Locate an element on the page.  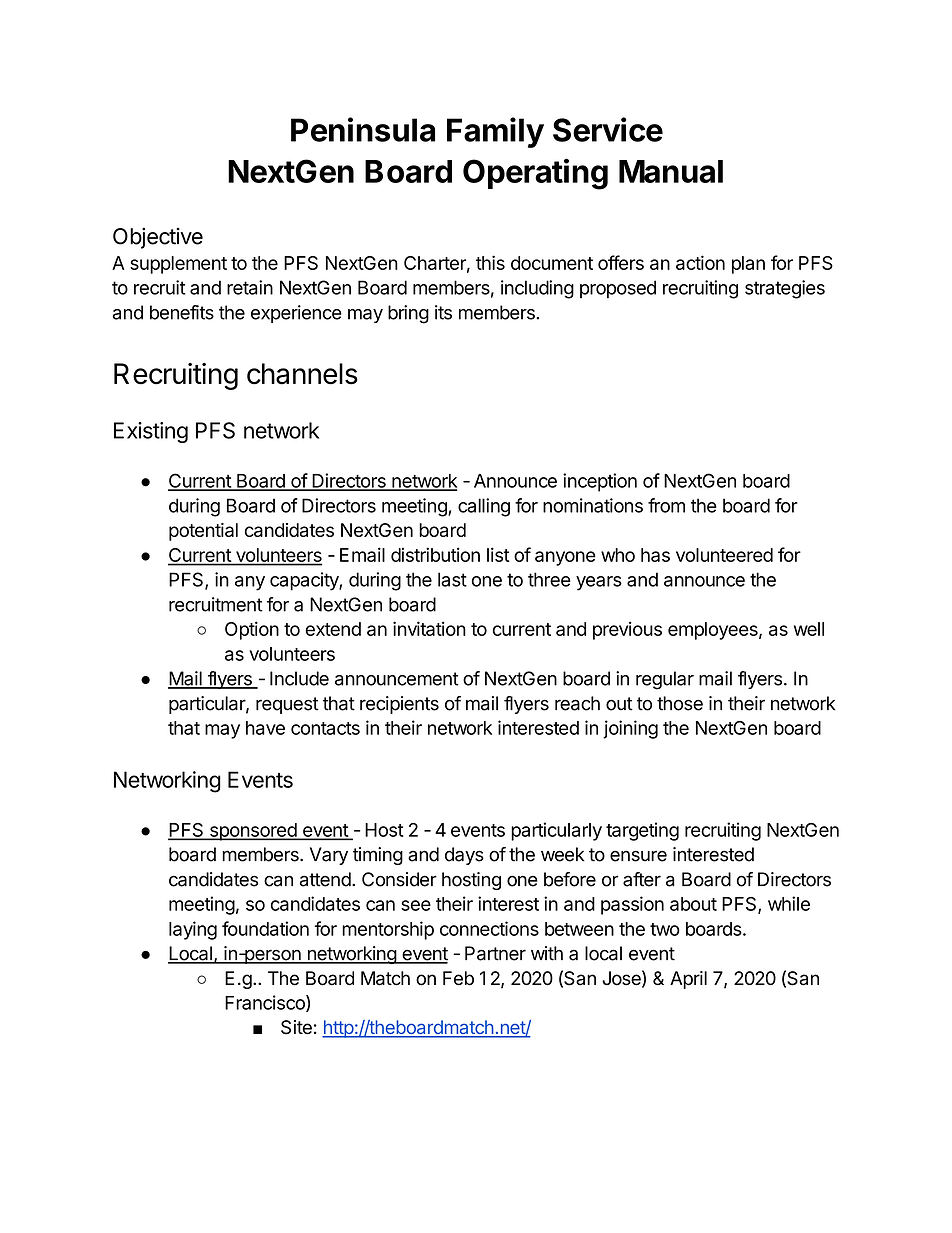
have is located at coordinates (265, 728).
